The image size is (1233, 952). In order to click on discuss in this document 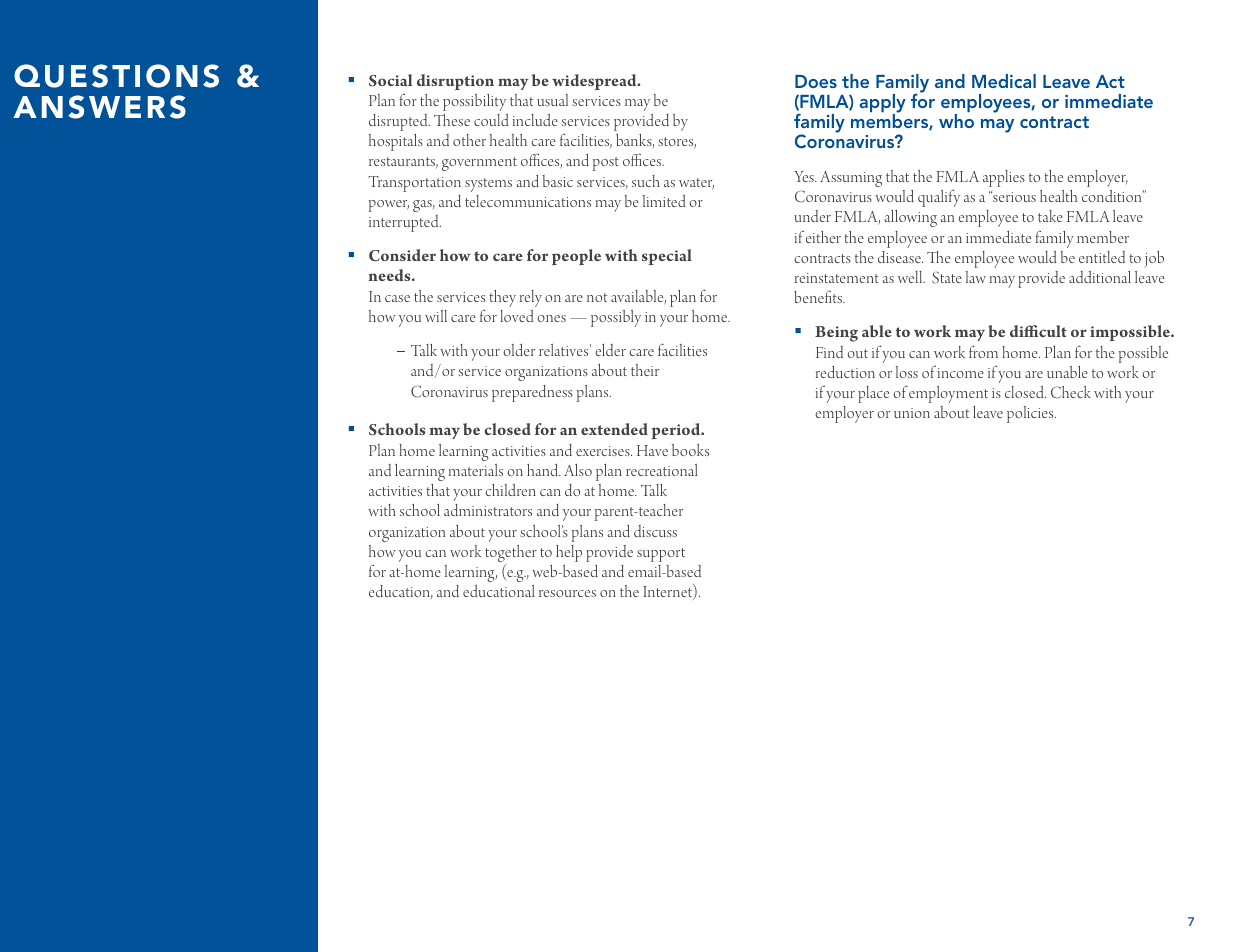, I will do `click(655, 531)`.
